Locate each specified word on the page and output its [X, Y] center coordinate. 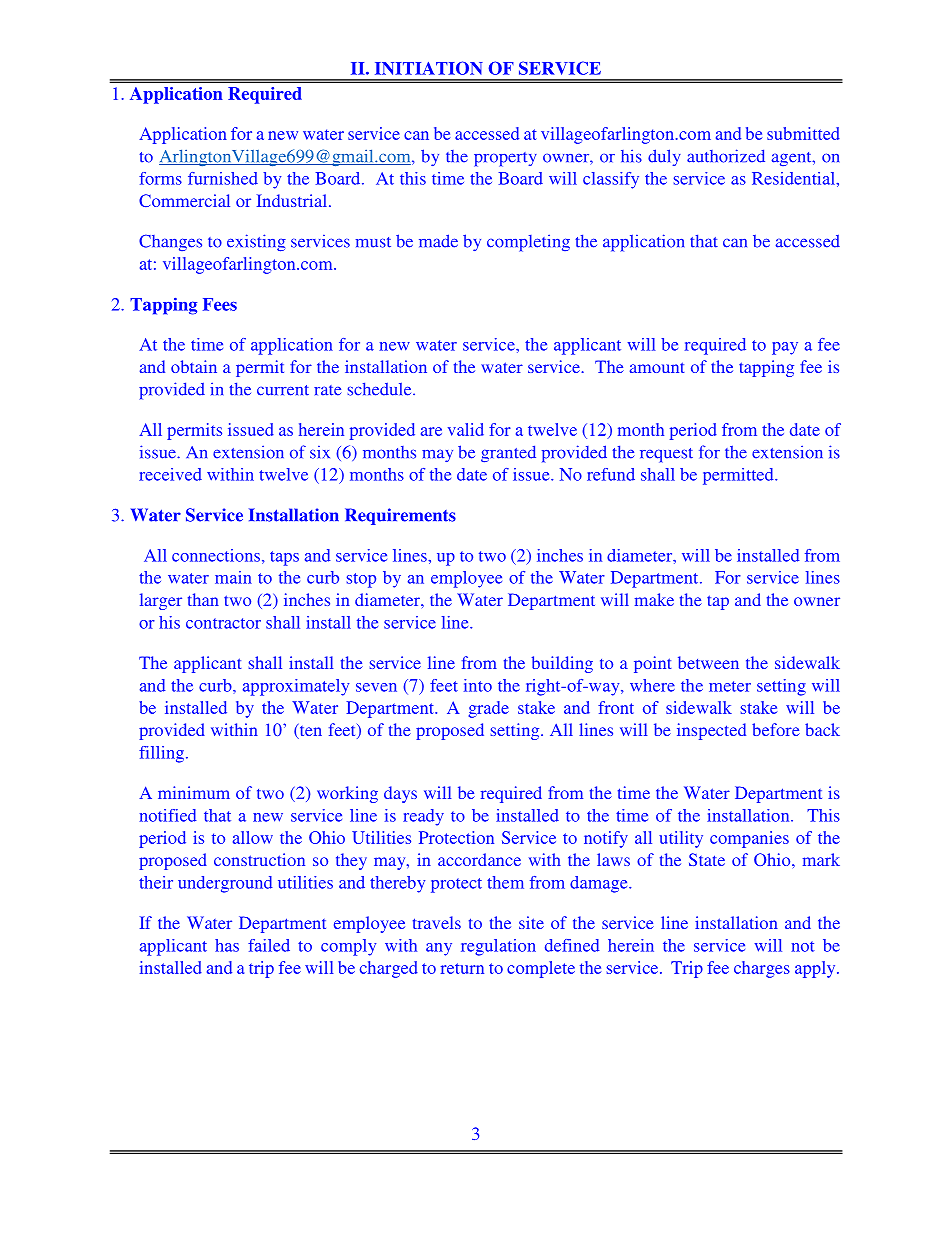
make [654, 599]
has [227, 945]
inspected [711, 731]
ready [423, 817]
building [562, 664]
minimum [194, 792]
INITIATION [429, 68]
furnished [223, 178]
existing [256, 243]
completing [528, 243]
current [283, 390]
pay [785, 348]
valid [466, 429]
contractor [223, 623]
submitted [803, 133]
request [666, 455]
